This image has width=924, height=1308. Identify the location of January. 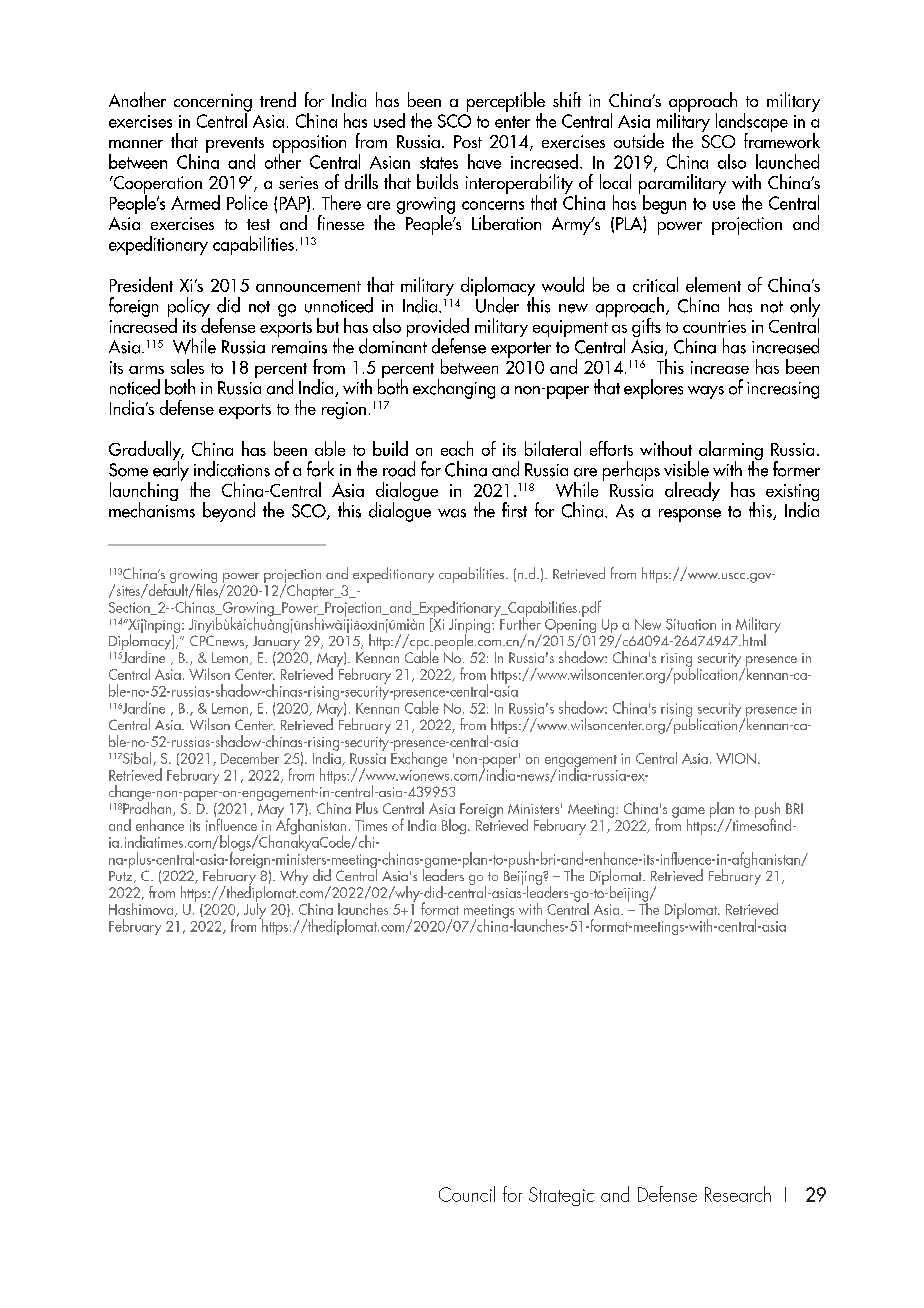
(276, 643).
